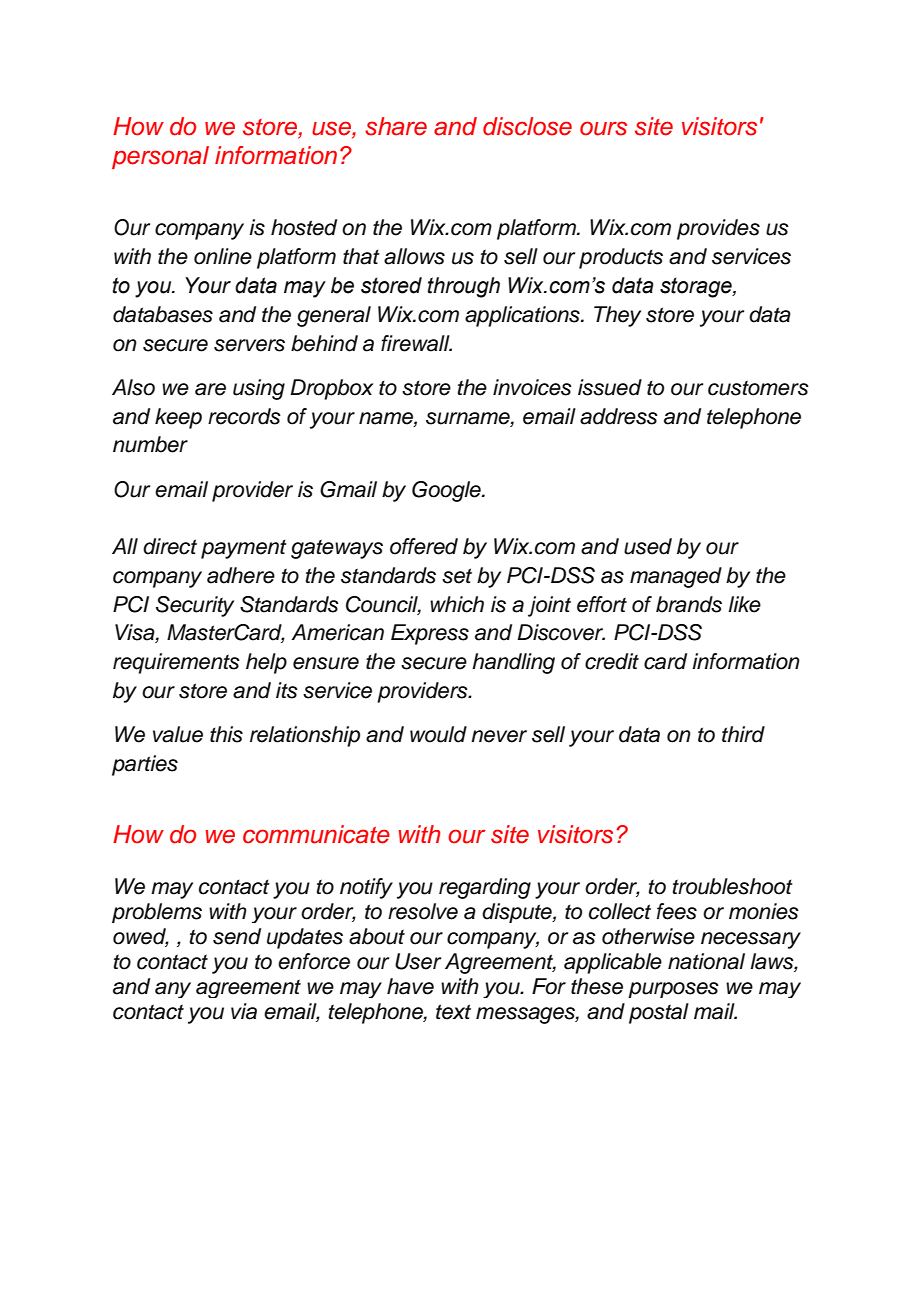  I want to click on via, so click(244, 1011).
